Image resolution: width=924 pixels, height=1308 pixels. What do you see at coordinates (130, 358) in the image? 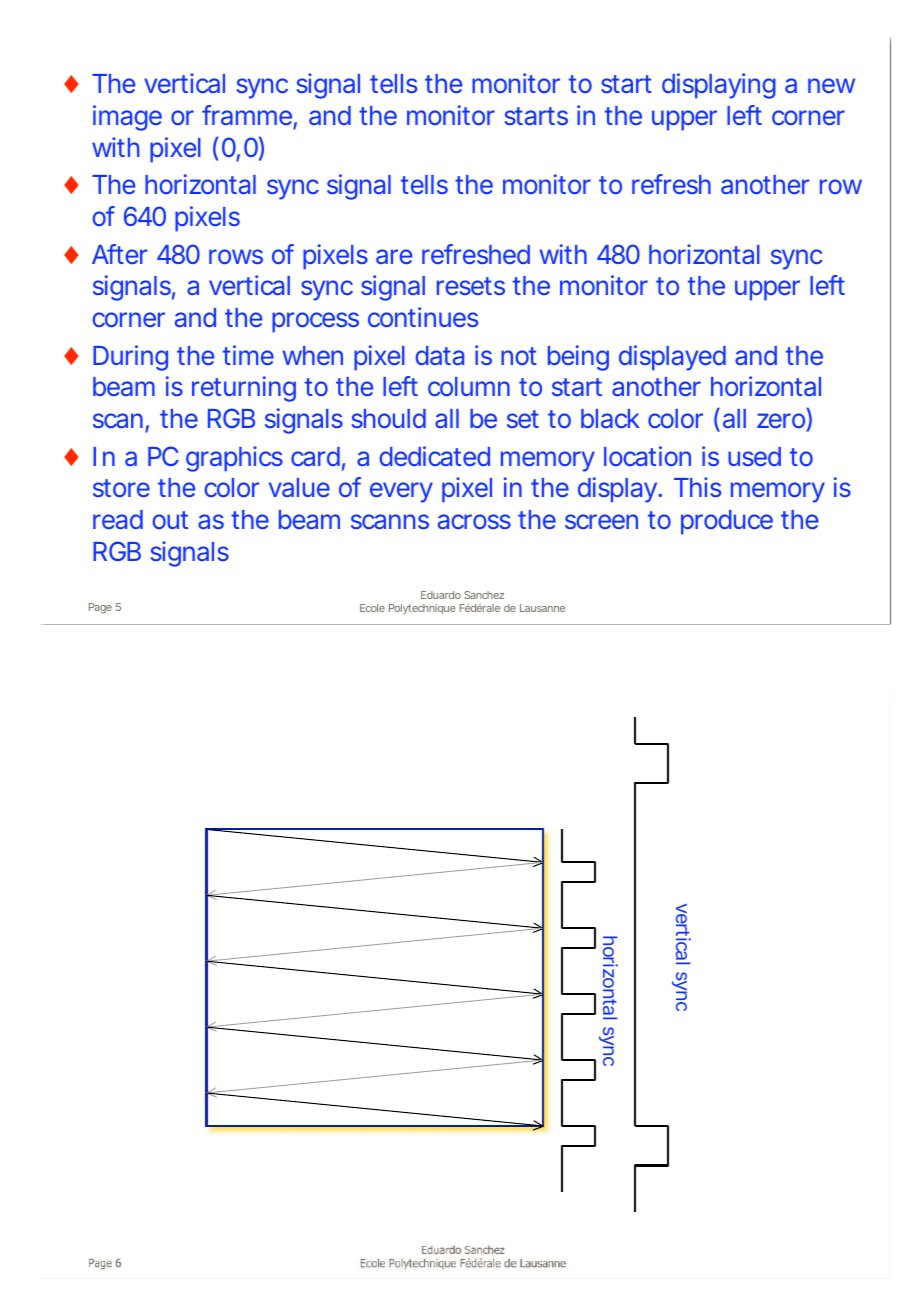
I see `During` at bounding box center [130, 358].
